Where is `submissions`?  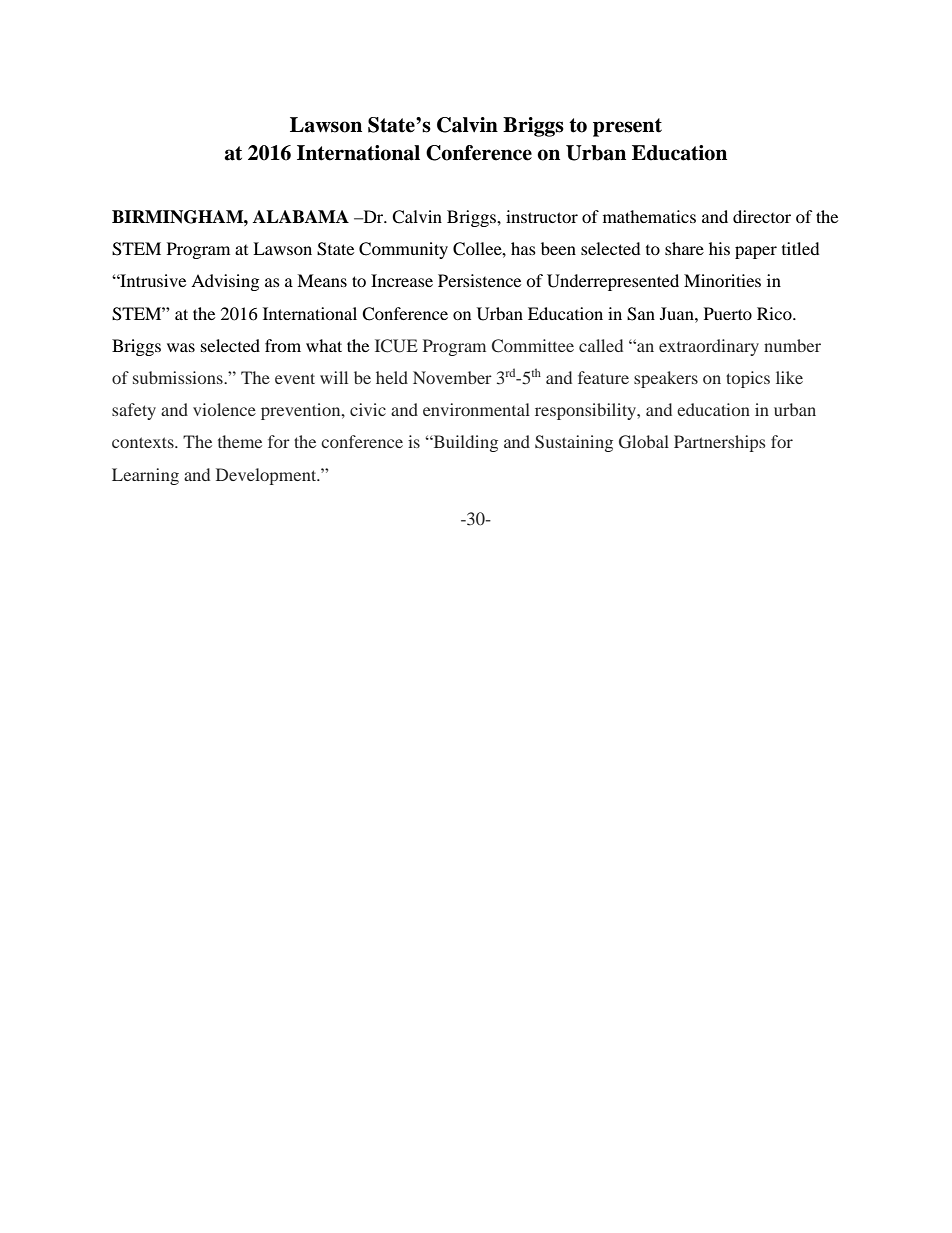 submissions is located at coordinates (179, 377).
